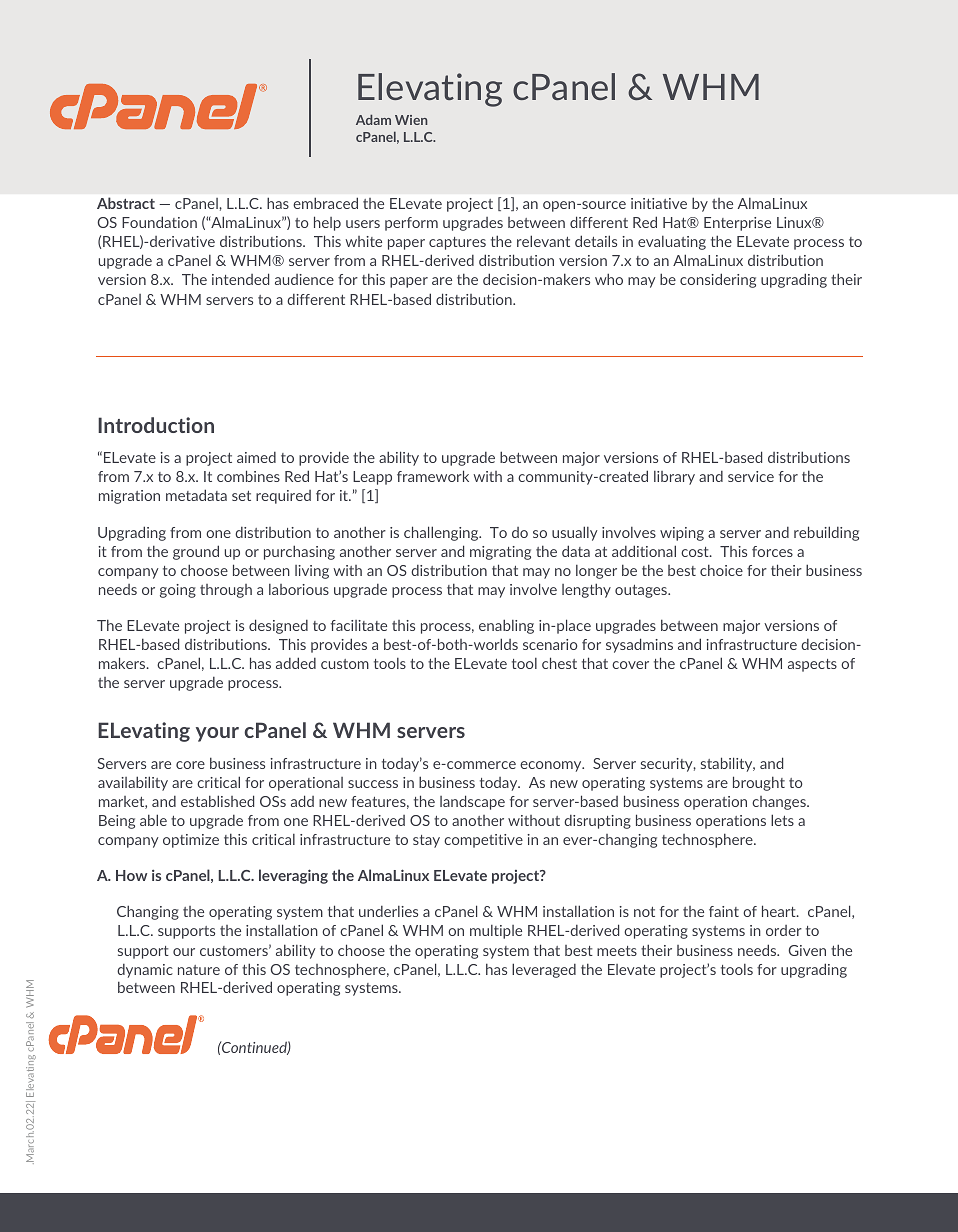 The height and width of the image is (1232, 958). Describe the element at coordinates (411, 120) in the image. I see `Wien` at that location.
